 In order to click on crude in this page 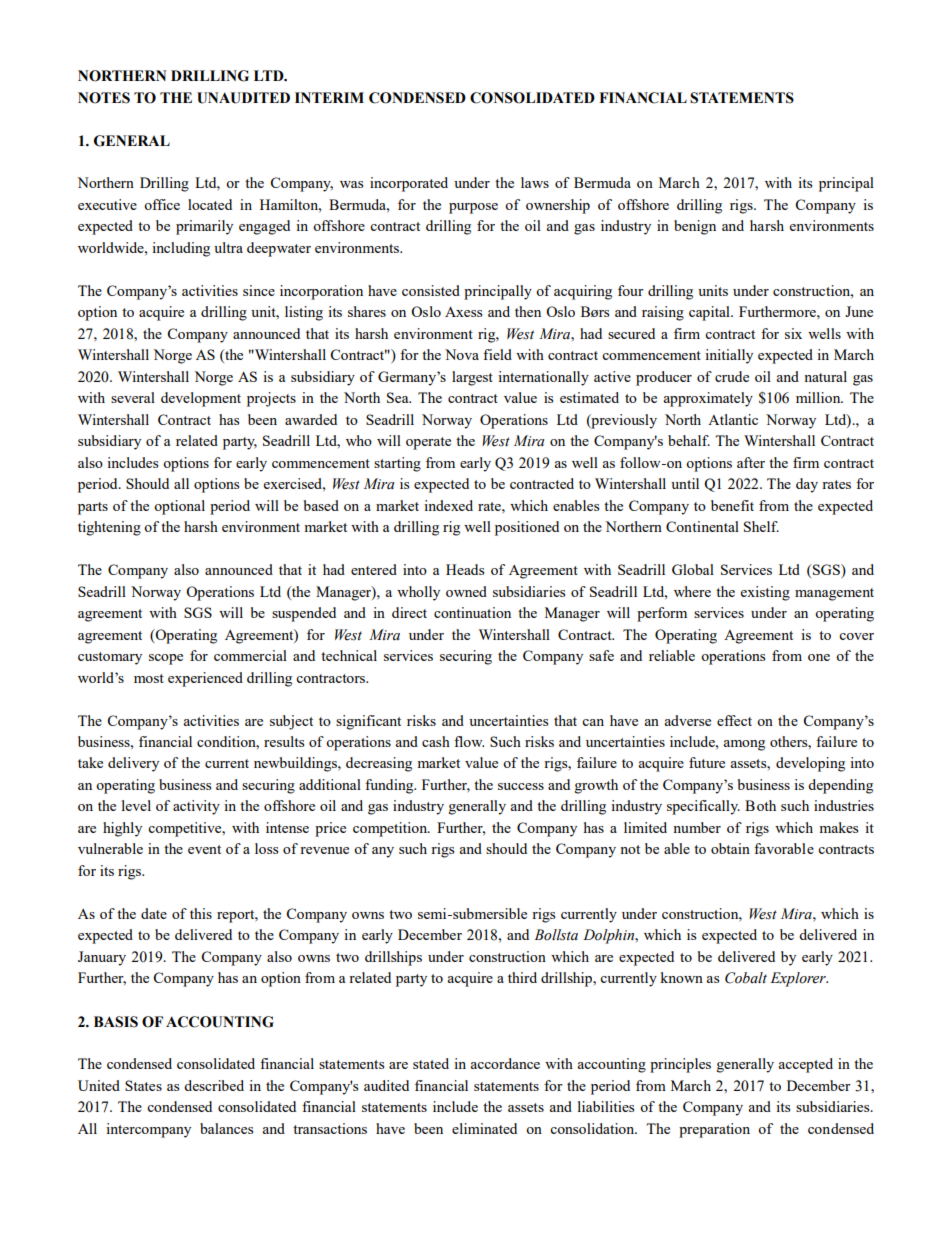, I will do `click(732, 376)`.
